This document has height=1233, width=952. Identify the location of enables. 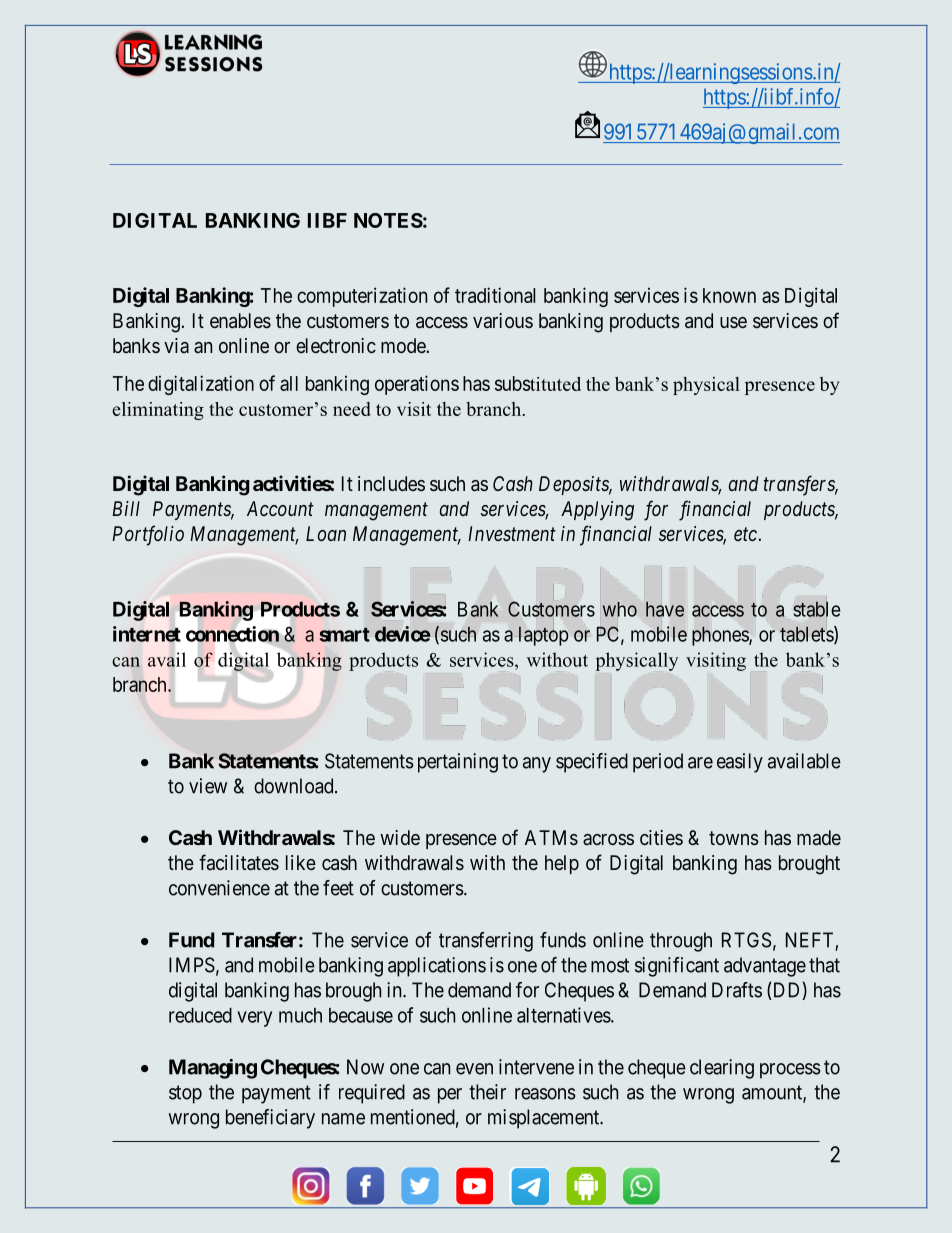
(240, 320).
